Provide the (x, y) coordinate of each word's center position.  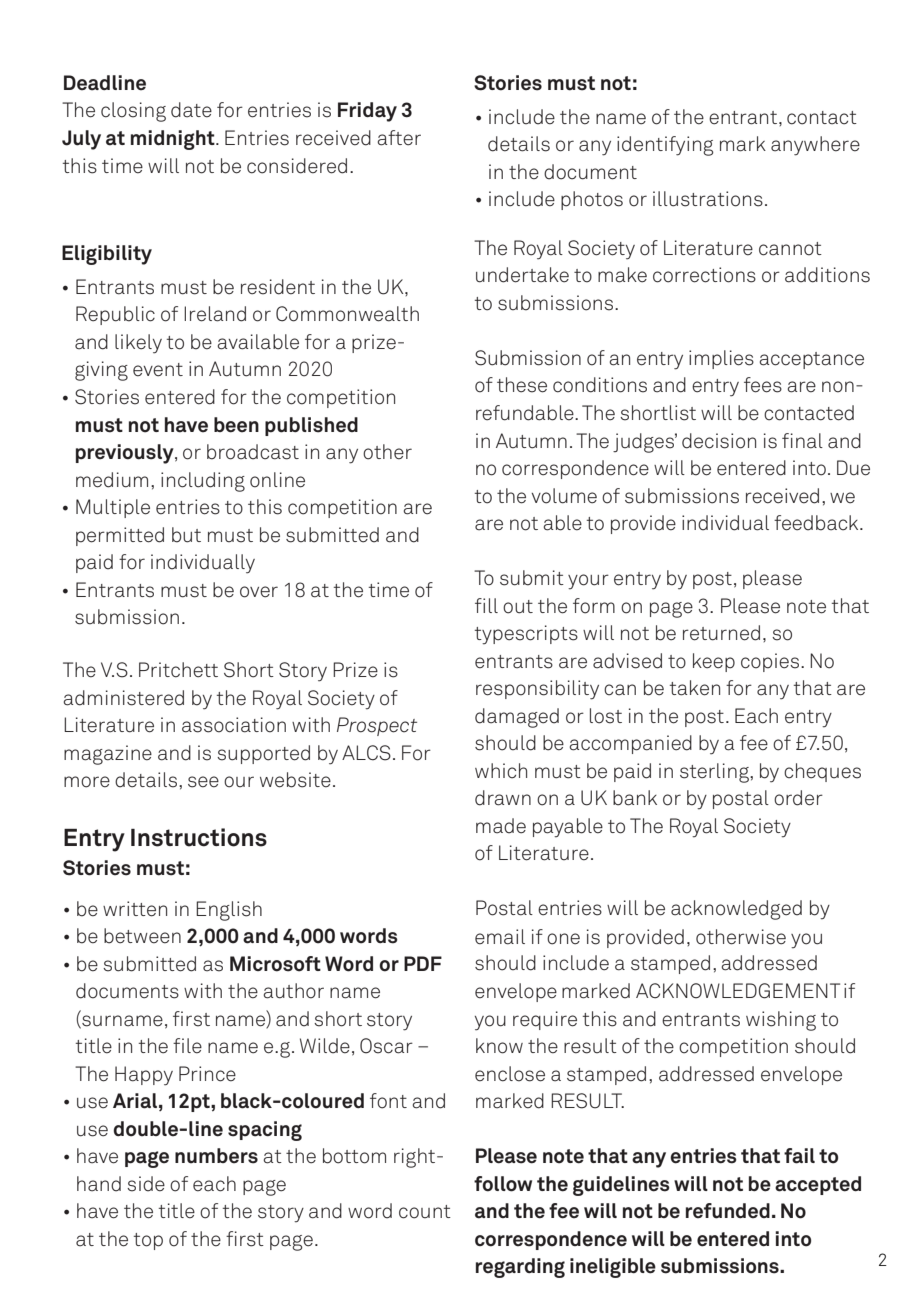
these (522, 385)
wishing (781, 1021)
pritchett (178, 670)
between (142, 936)
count (425, 1212)
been (236, 425)
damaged (517, 718)
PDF (423, 963)
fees (763, 385)
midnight (174, 140)
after (399, 138)
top (148, 1241)
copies (771, 662)
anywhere (815, 146)
